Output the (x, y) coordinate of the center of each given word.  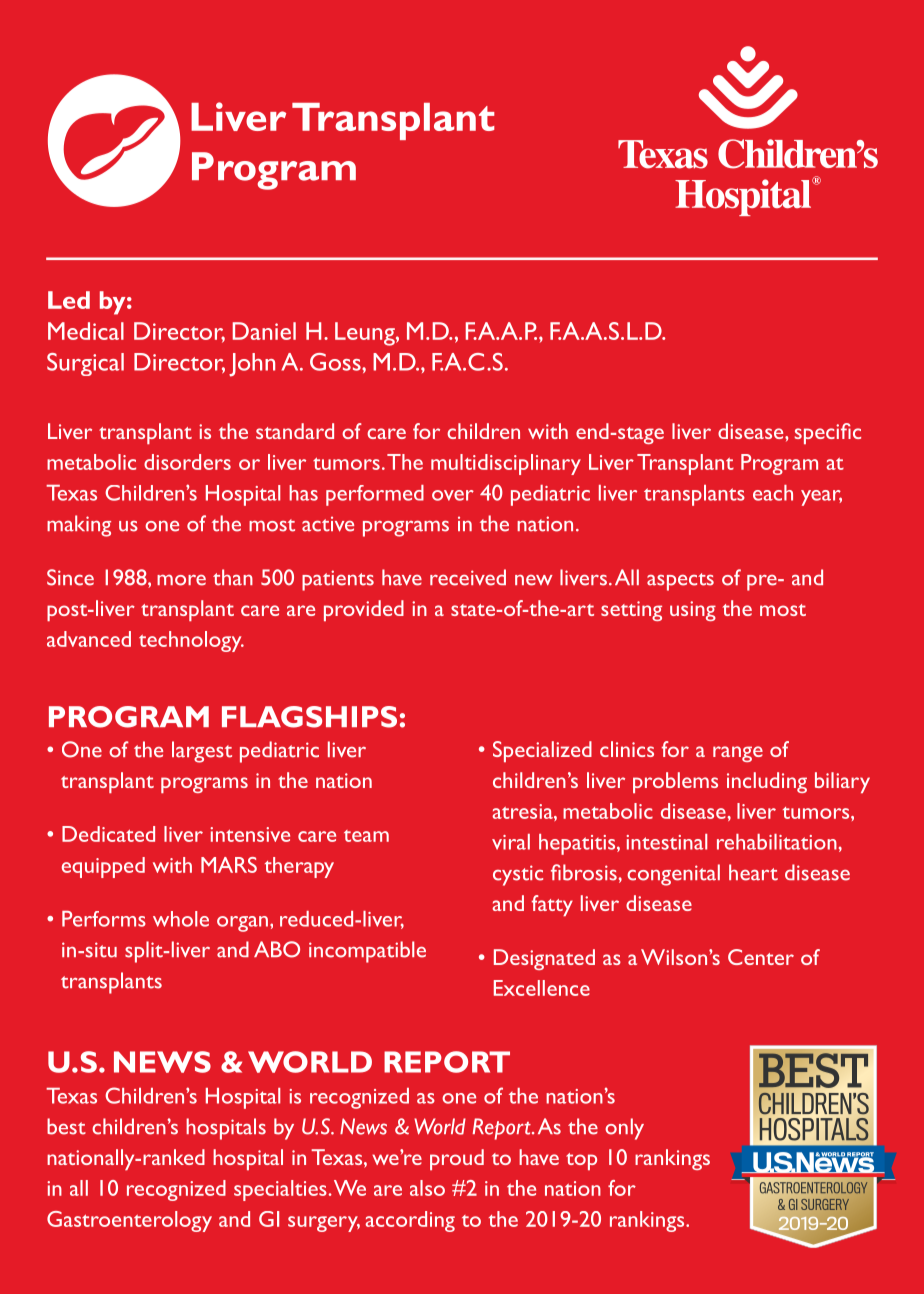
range (738, 754)
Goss (336, 362)
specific (828, 433)
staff (536, 812)
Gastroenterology (129, 1221)
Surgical (85, 364)
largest (202, 752)
